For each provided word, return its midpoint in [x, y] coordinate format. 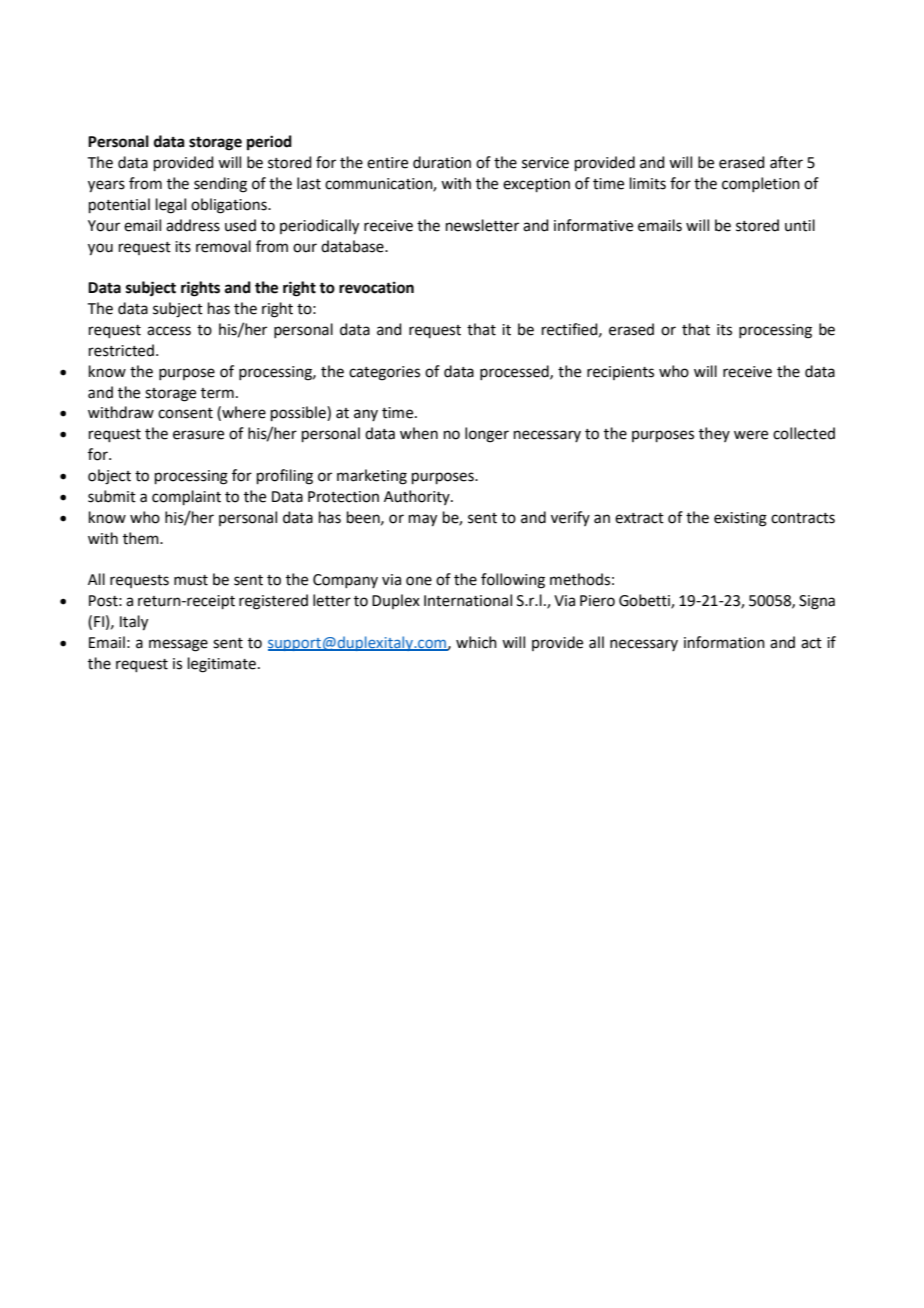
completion [761, 184]
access [169, 331]
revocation [376, 287]
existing [740, 519]
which [476, 642]
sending [220, 185]
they [714, 434]
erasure [198, 435]
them [142, 538]
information [724, 642]
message [178, 645]
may [423, 520]
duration [442, 162]
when [419, 433]
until [800, 225]
